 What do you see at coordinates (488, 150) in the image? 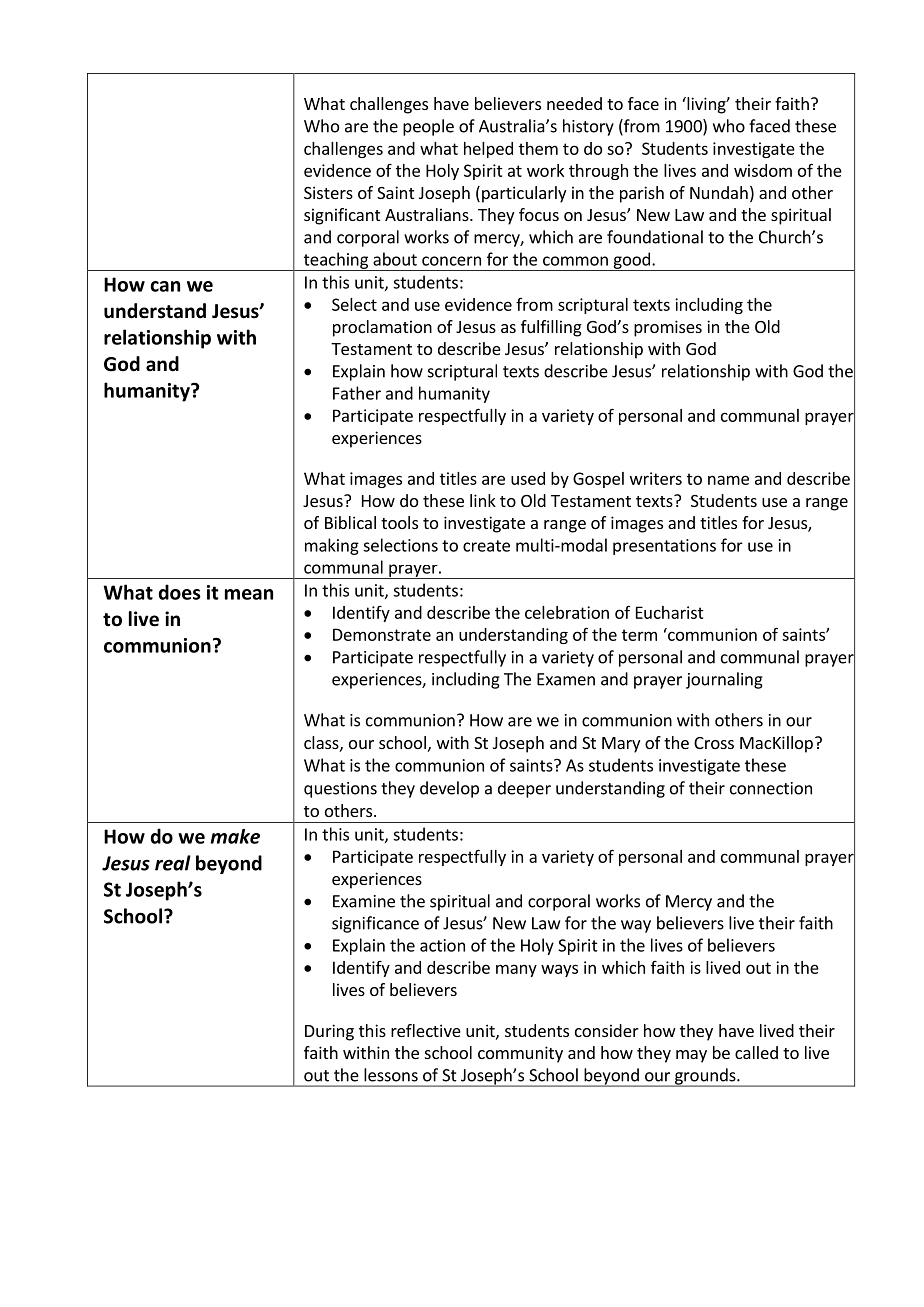
I see `helped` at bounding box center [488, 150].
